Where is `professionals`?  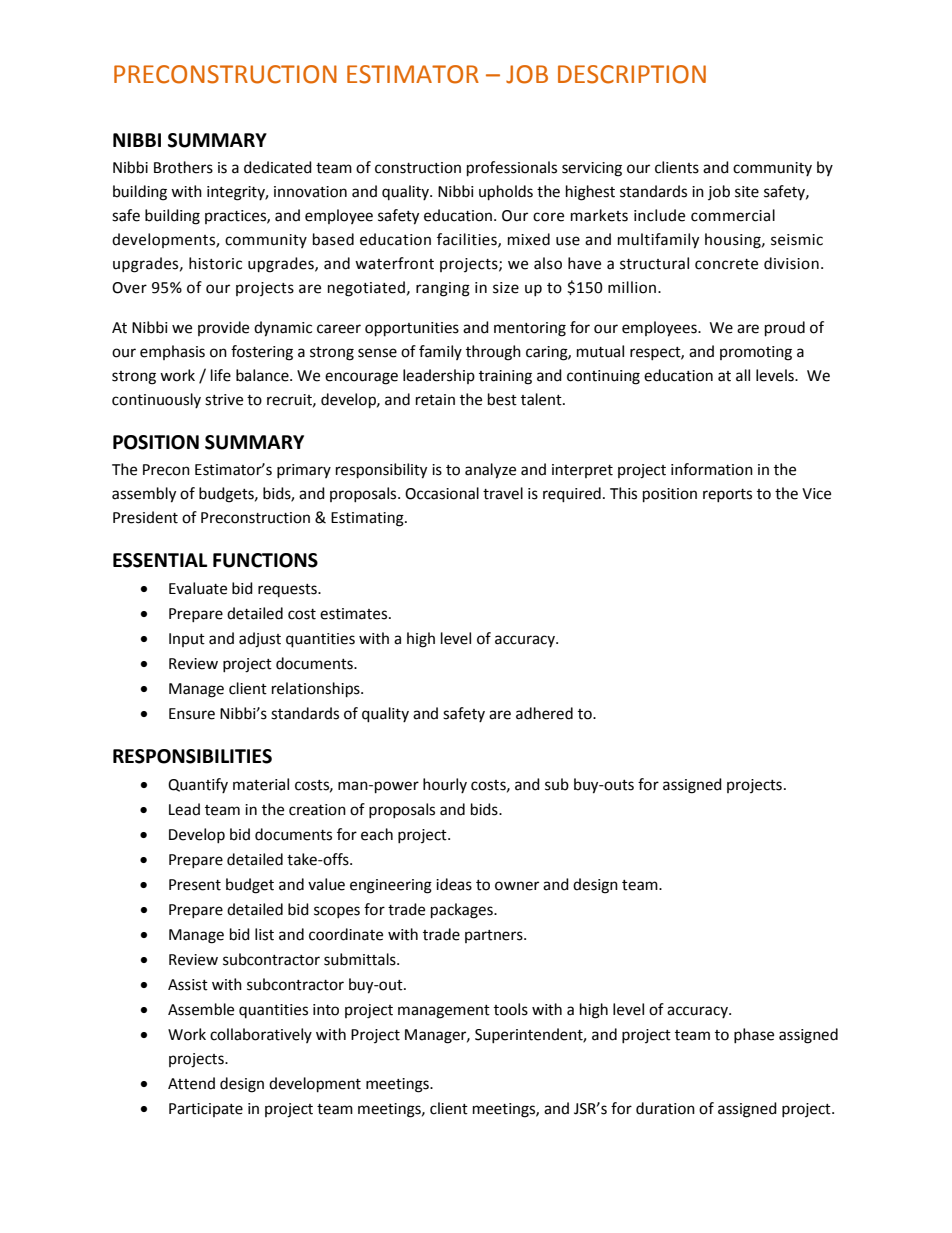
professionals is located at coordinates (512, 169).
